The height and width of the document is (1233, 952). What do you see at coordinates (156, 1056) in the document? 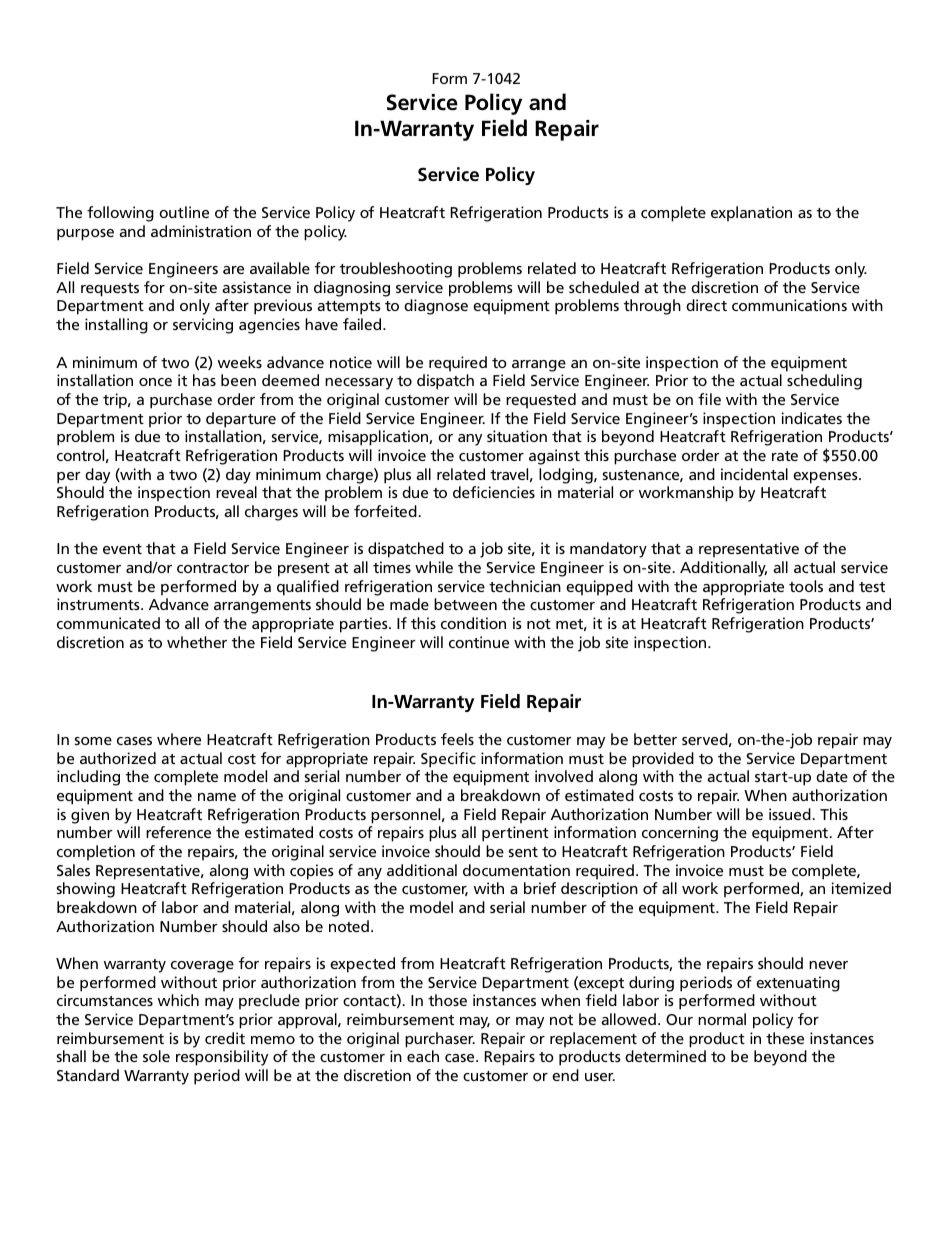
I see `sole` at bounding box center [156, 1056].
